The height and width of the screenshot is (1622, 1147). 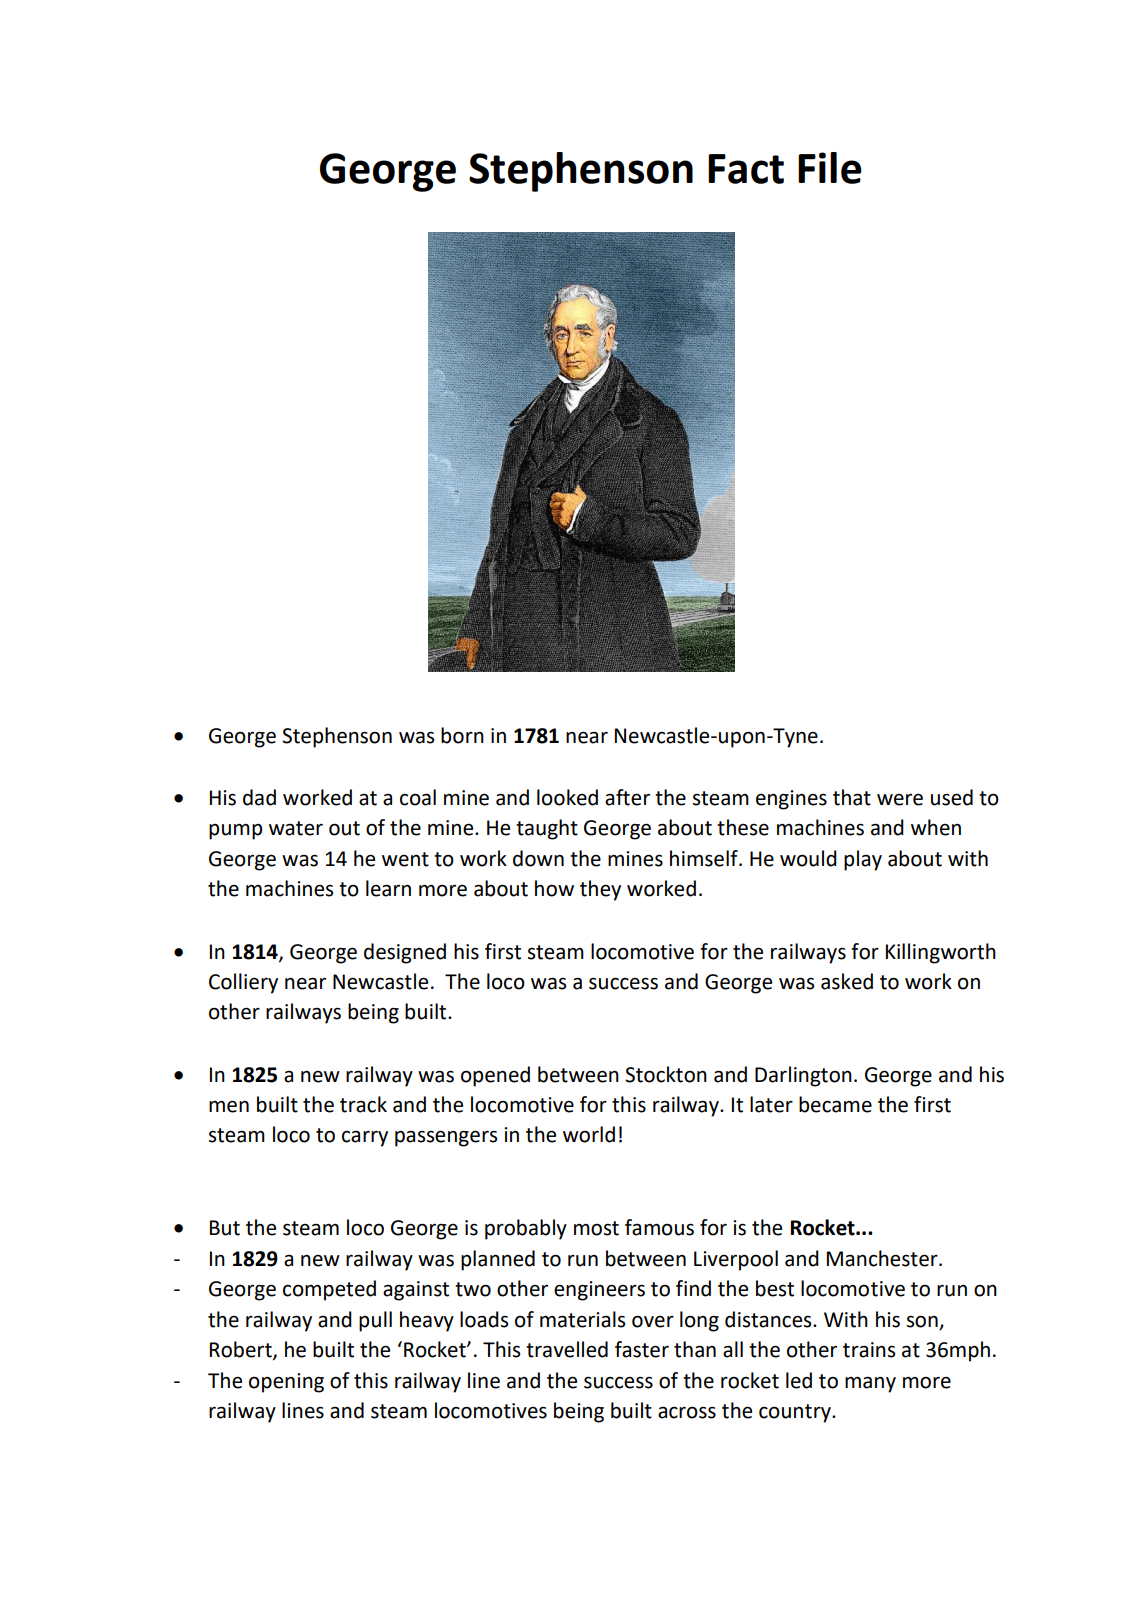 I want to click on File, so click(x=830, y=168).
